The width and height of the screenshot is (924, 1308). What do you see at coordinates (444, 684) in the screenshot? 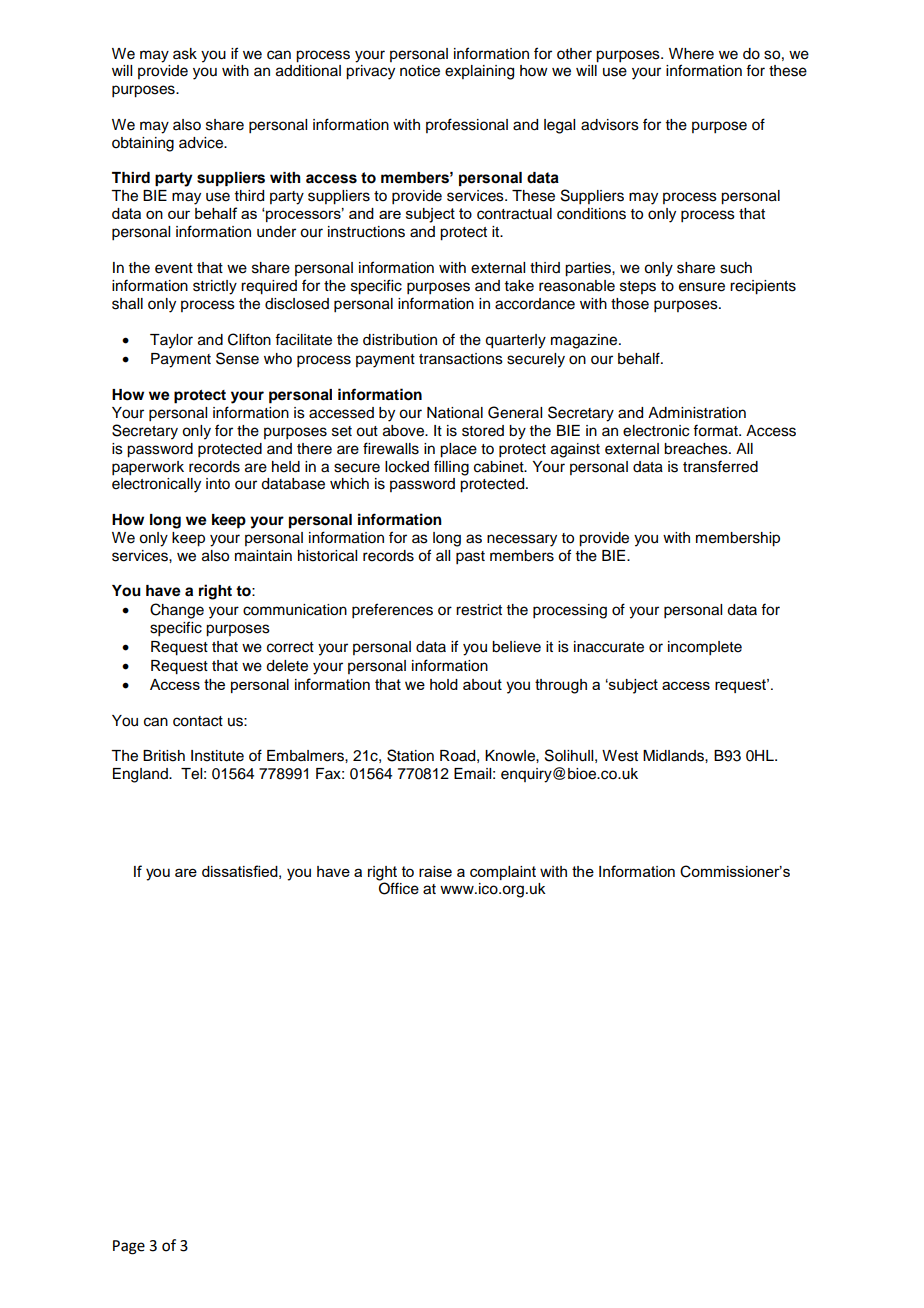
I see `hold` at bounding box center [444, 684].
